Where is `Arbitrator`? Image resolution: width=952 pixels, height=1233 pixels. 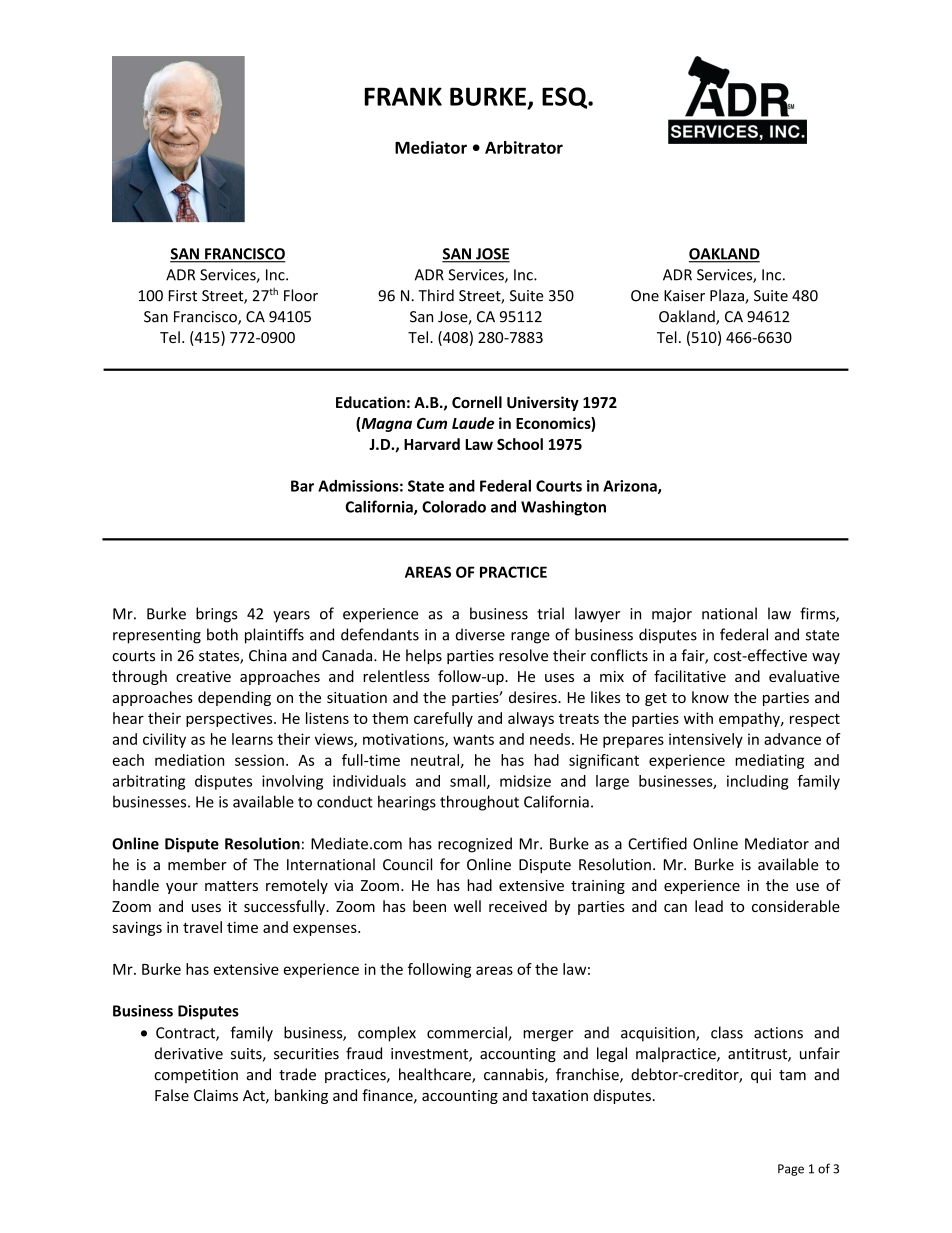
Arbitrator is located at coordinates (524, 147).
